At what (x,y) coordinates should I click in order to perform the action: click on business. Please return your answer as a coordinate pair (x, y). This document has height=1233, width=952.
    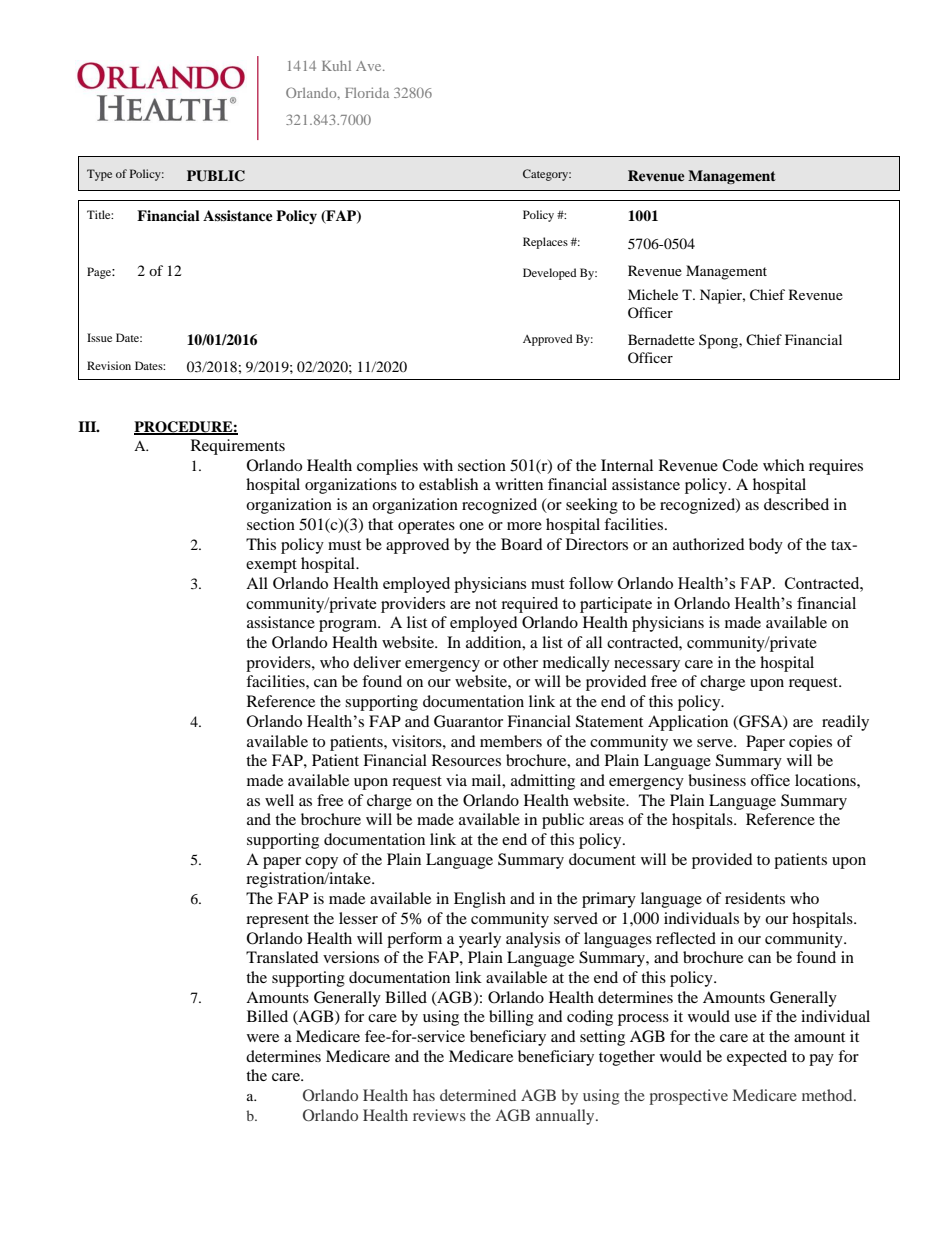
    Looking at the image, I should click on (717, 780).
